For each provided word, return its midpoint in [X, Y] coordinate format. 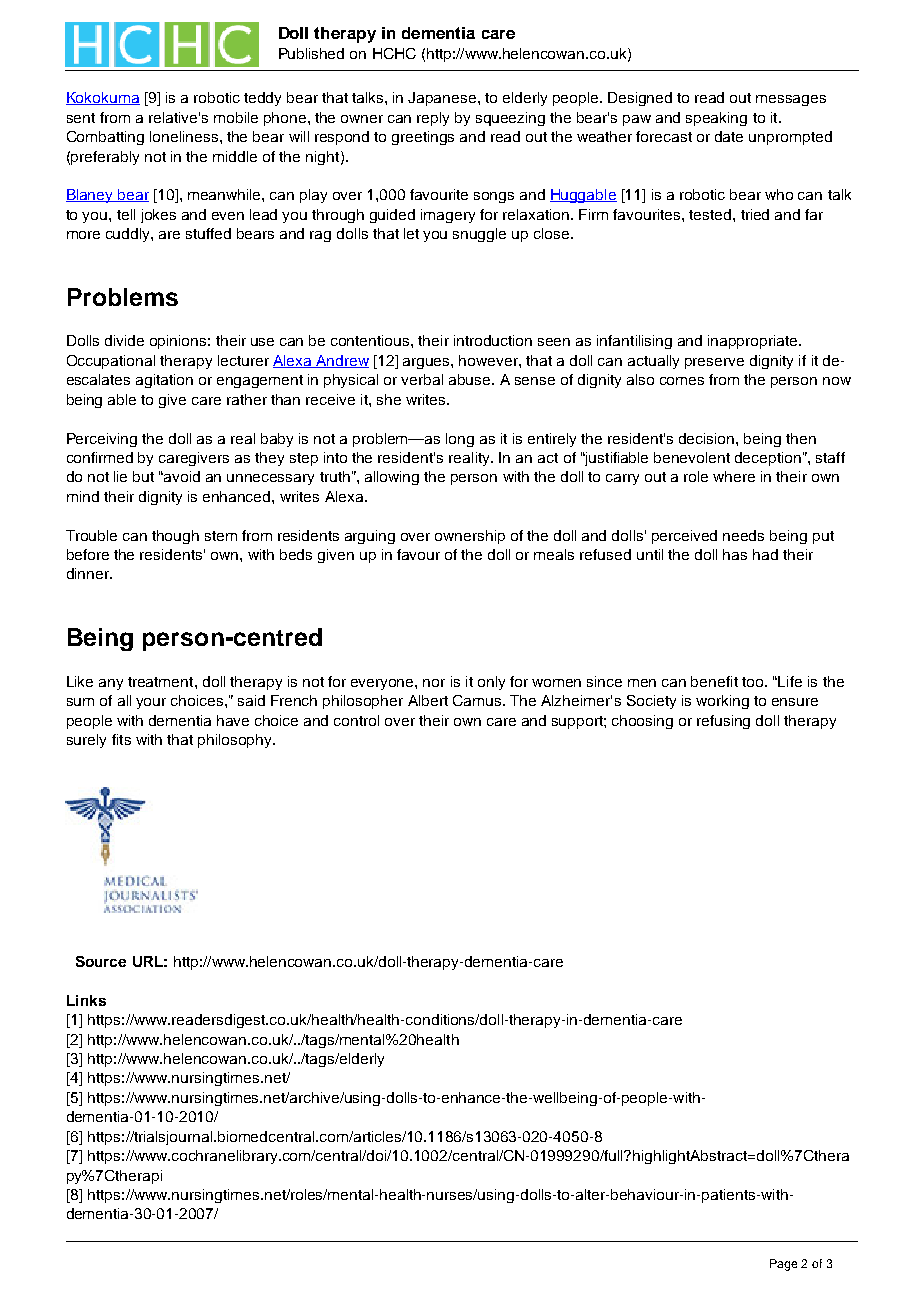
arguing [370, 537]
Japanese [443, 99]
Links [86, 1000]
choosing [642, 722]
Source [101, 961]
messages [791, 100]
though [175, 537]
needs [743, 535]
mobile [236, 117]
